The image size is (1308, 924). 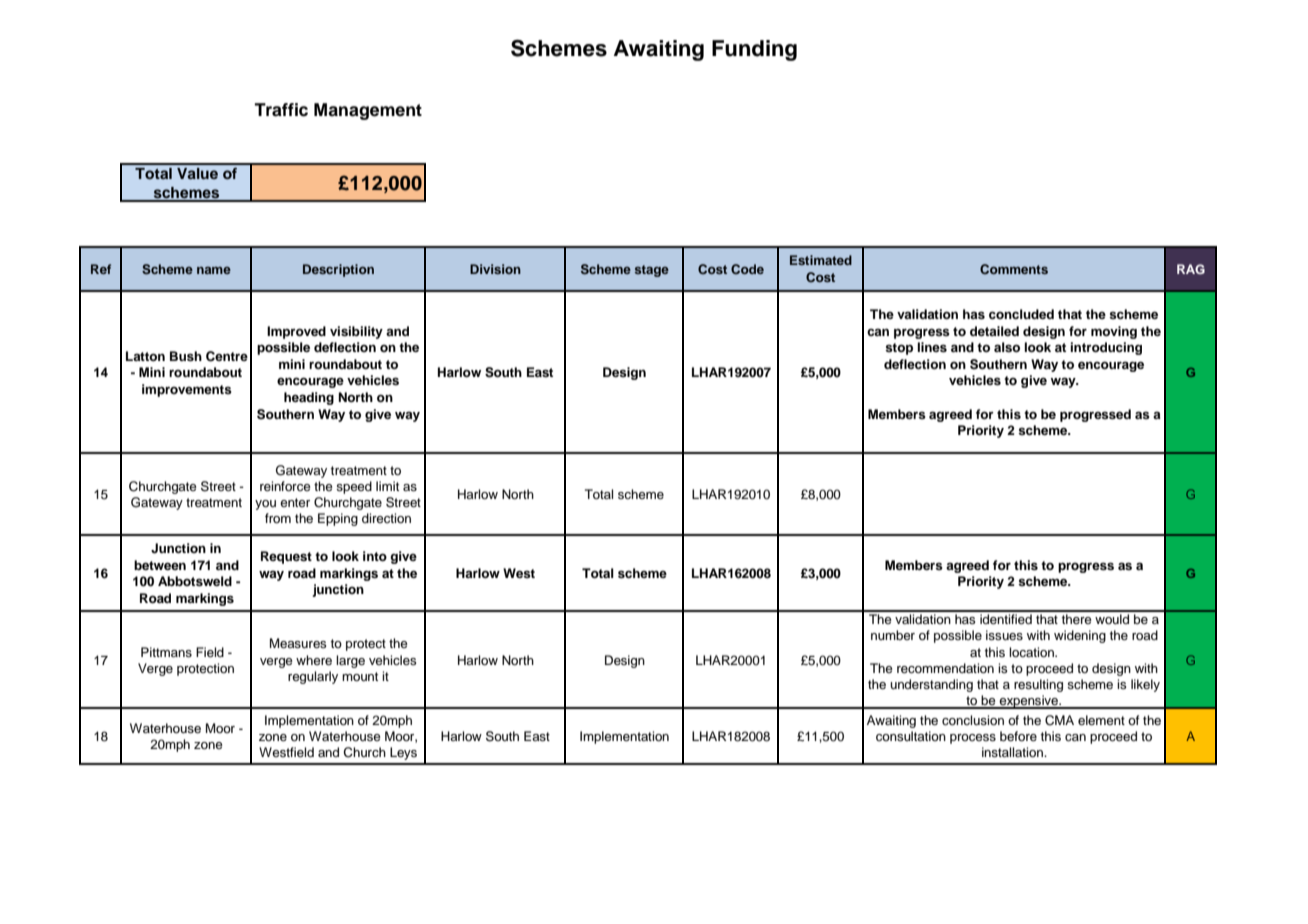 What do you see at coordinates (911, 736) in the screenshot?
I see `consultation` at bounding box center [911, 736].
